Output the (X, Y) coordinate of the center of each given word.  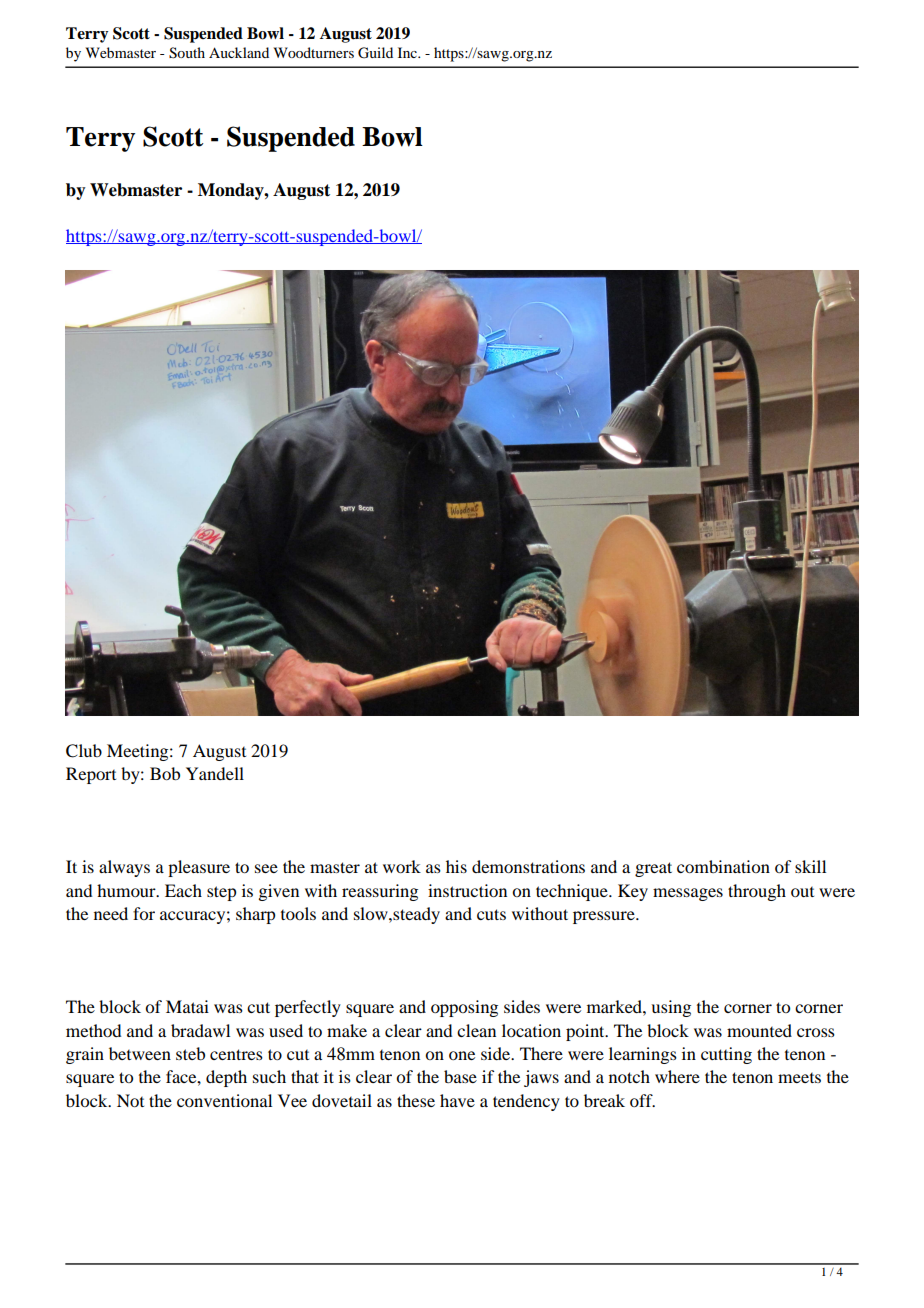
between (140, 1053)
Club (84, 751)
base (460, 1076)
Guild (375, 53)
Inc (408, 52)
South (187, 53)
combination (723, 866)
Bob (165, 773)
